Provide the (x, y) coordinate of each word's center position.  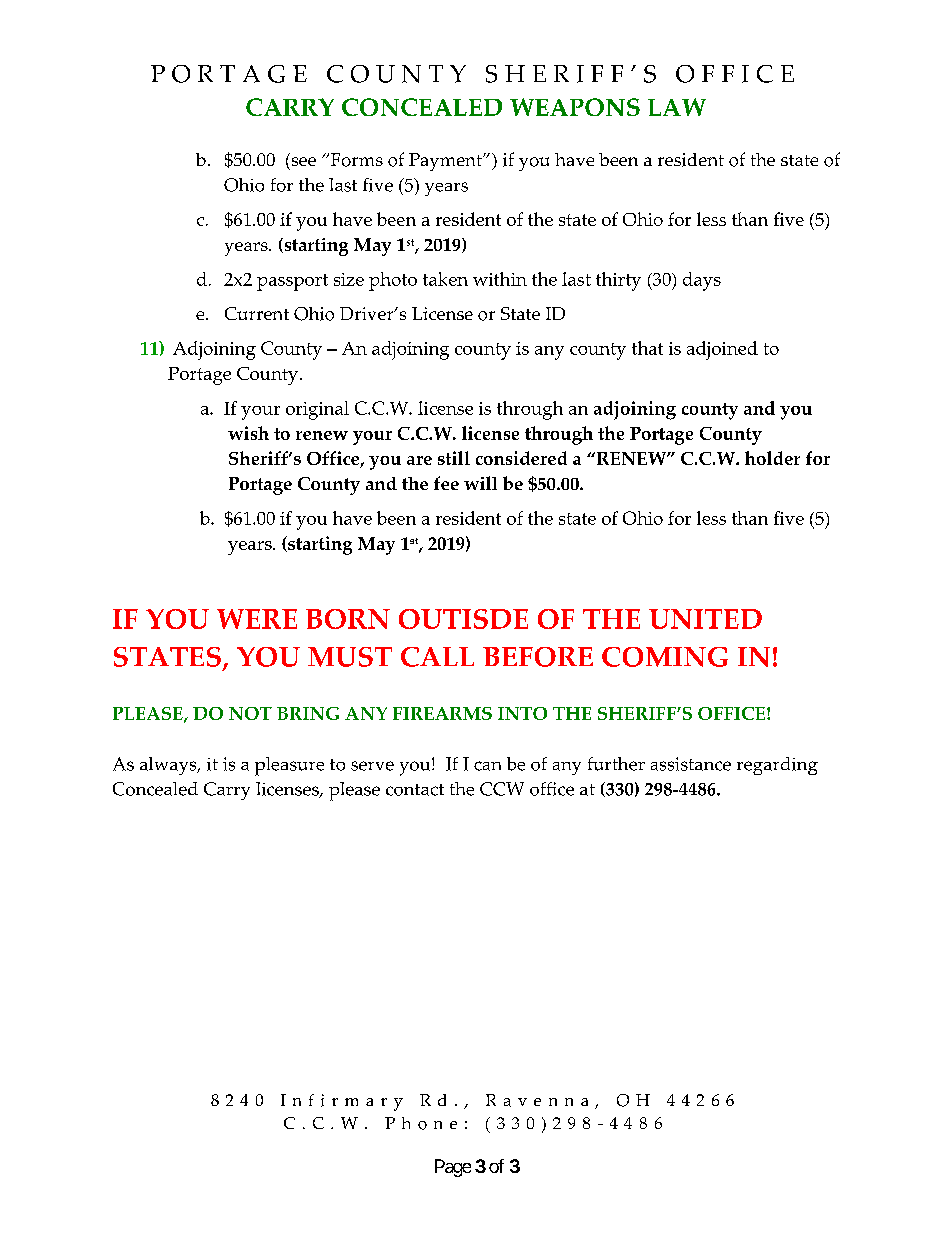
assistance (691, 764)
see (304, 161)
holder (772, 458)
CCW (502, 789)
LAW (677, 107)
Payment (446, 162)
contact (415, 790)
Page (453, 1168)
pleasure (289, 766)
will (480, 483)
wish (248, 433)
